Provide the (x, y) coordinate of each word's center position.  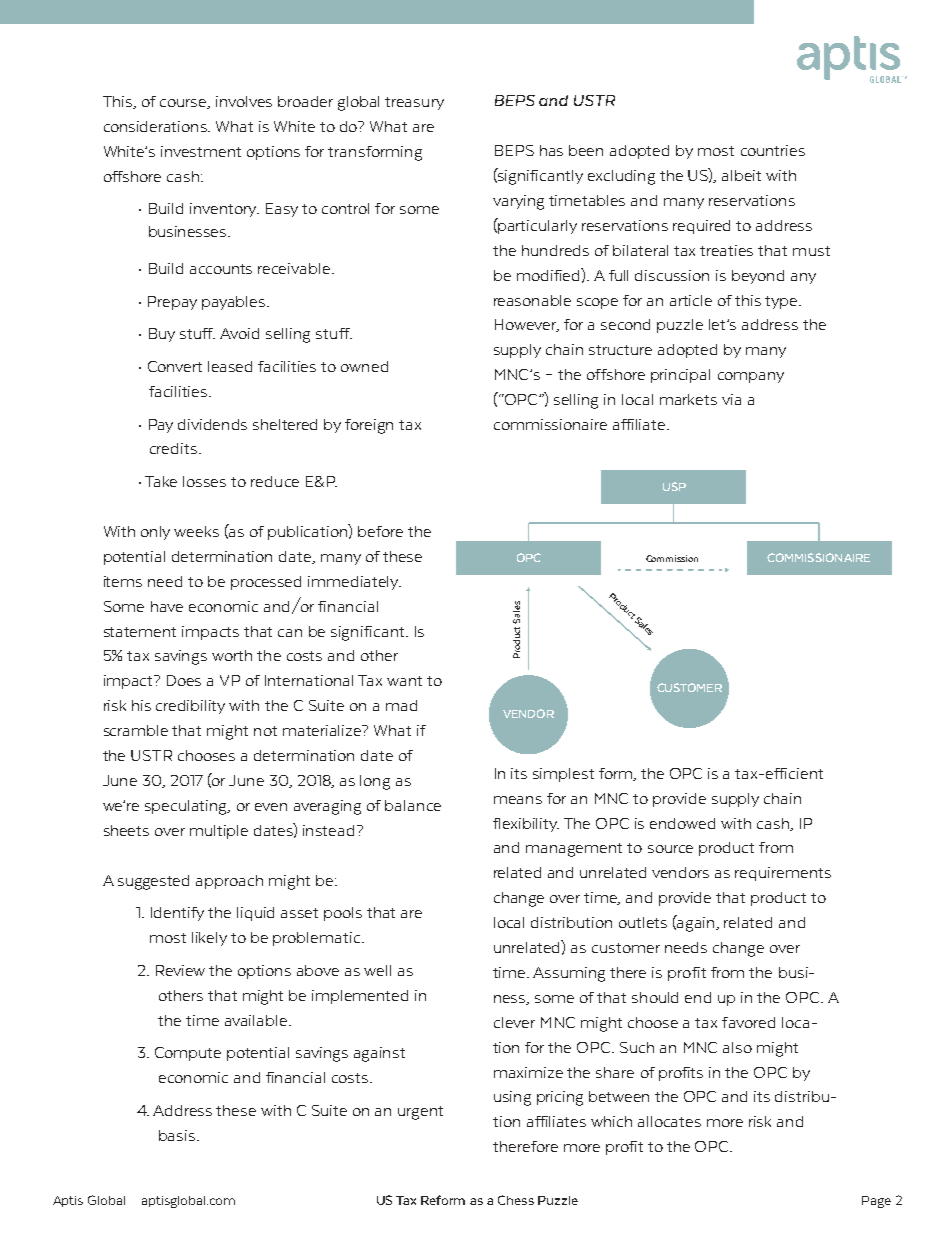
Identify (177, 914)
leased (230, 366)
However (527, 325)
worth (232, 655)
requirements (783, 874)
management (574, 850)
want (404, 681)
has (551, 150)
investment (201, 151)
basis (178, 1135)
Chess (516, 1200)
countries (773, 150)
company (751, 377)
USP (674, 486)
